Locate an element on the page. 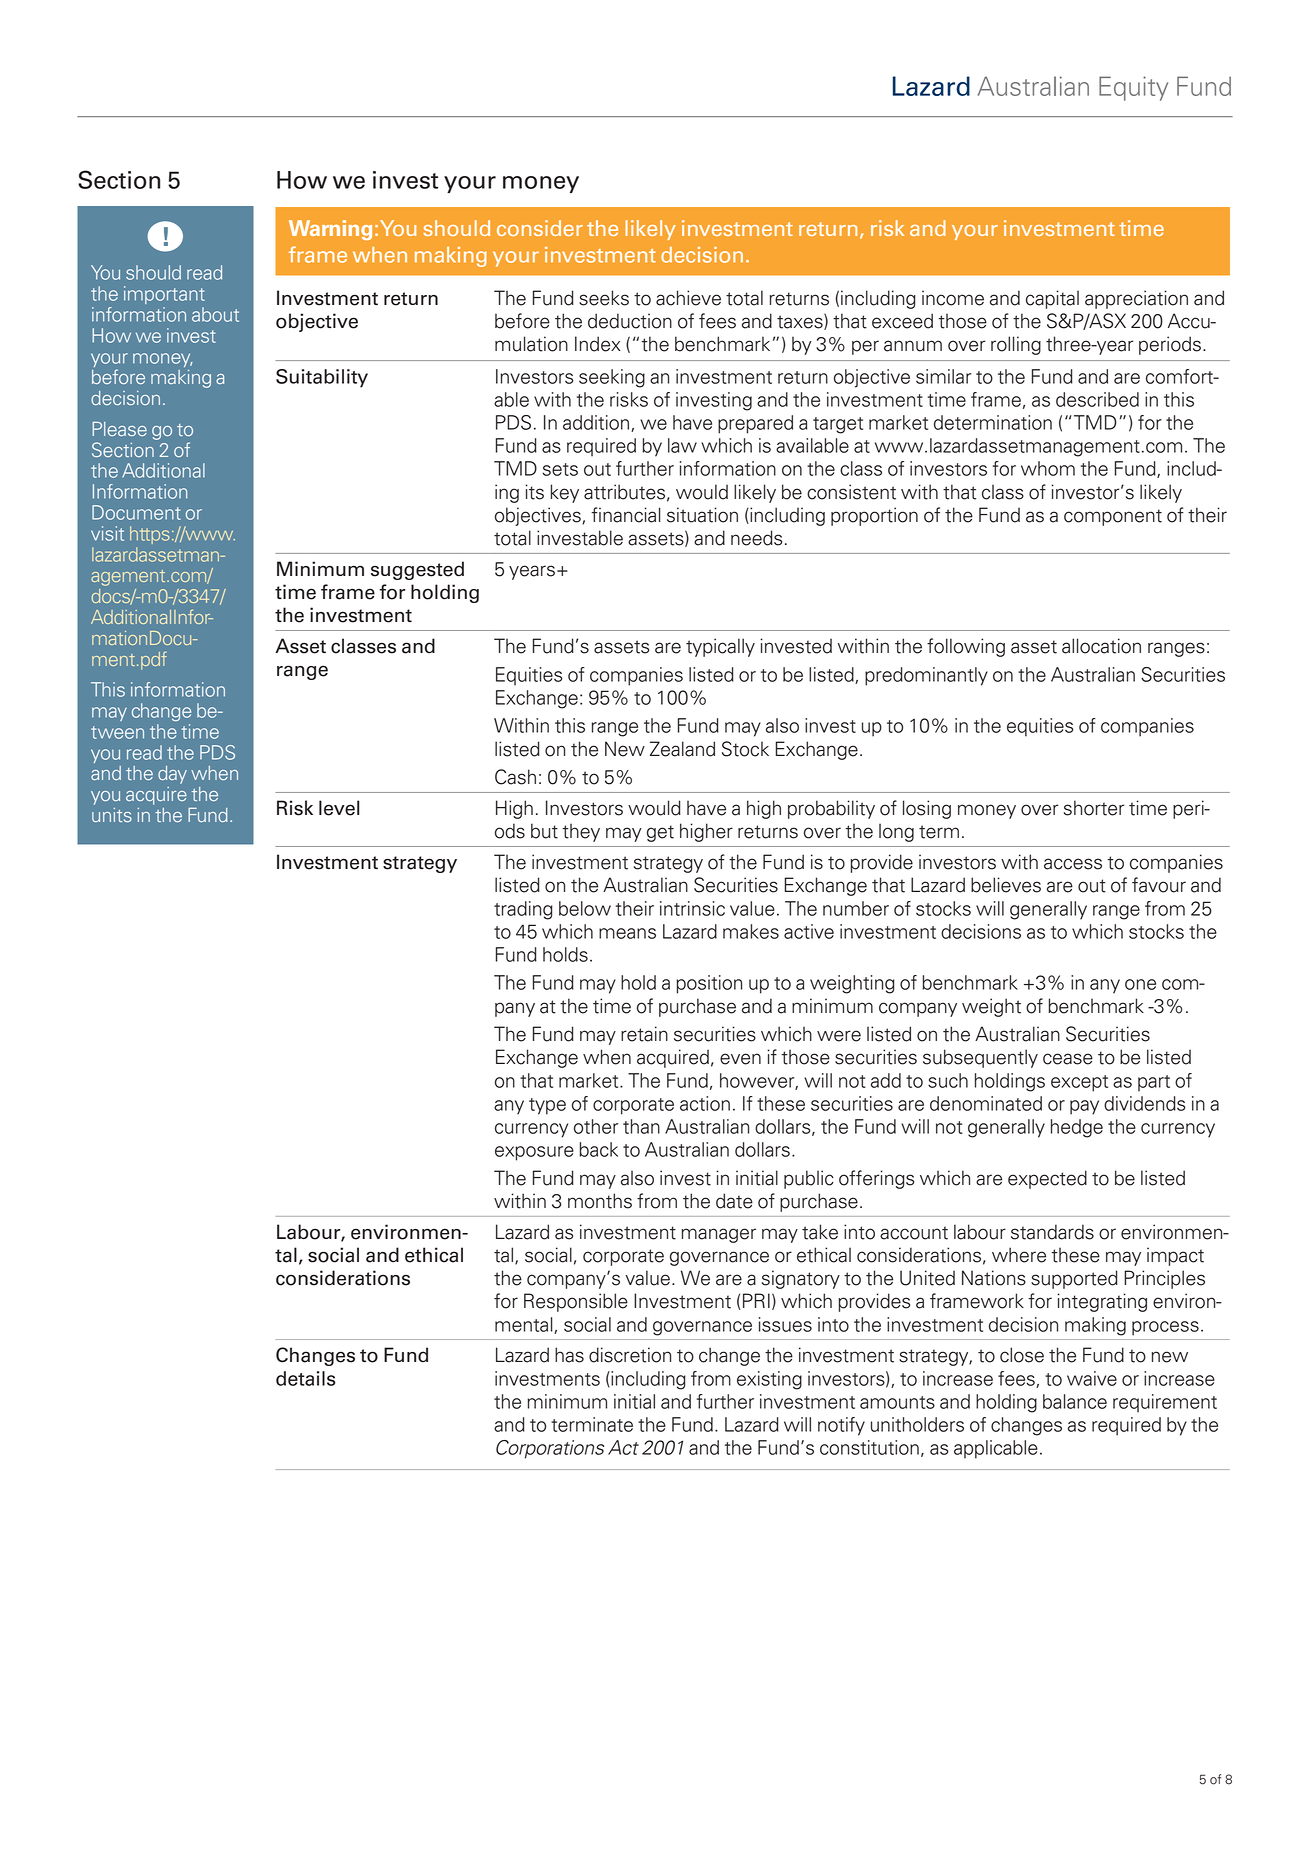  believes is located at coordinates (1006, 885).
